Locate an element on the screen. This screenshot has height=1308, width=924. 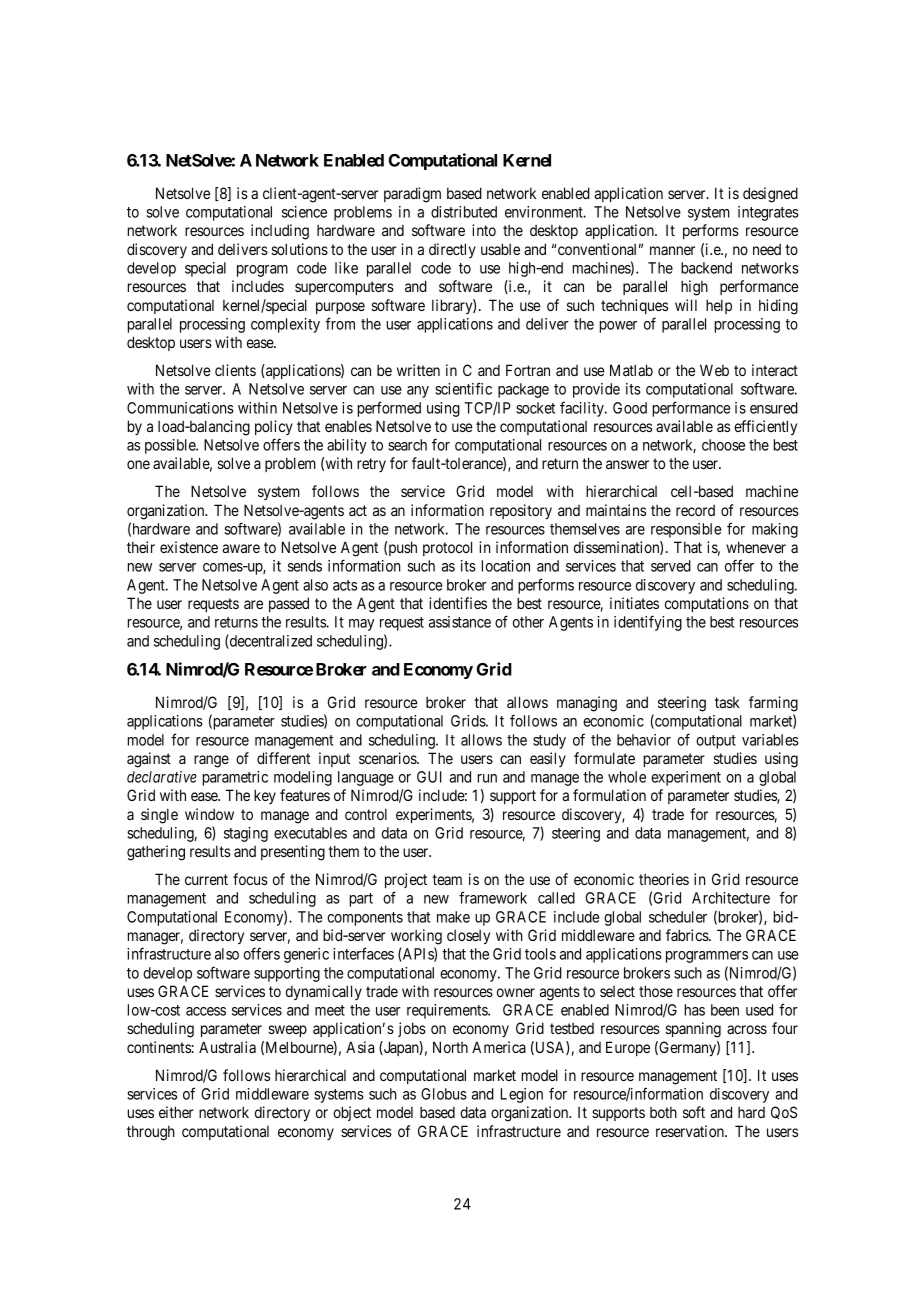
either is located at coordinates (176, 1112).
